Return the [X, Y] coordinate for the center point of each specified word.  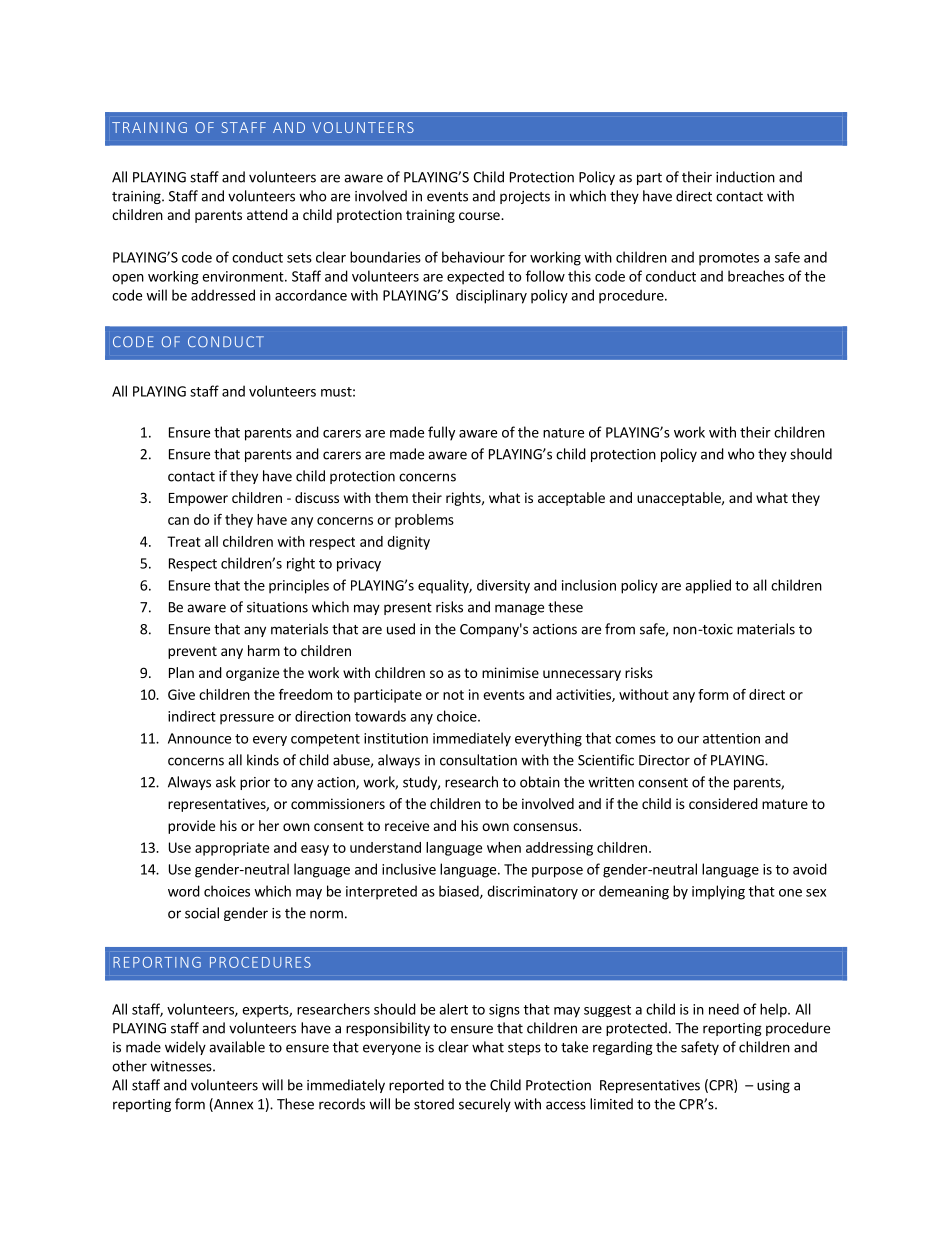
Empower [198, 499]
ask [226, 782]
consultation [478, 760]
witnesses [182, 1066]
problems [424, 521]
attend [267, 214]
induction [745, 177]
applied [708, 586]
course [480, 216]
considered [723, 803]
